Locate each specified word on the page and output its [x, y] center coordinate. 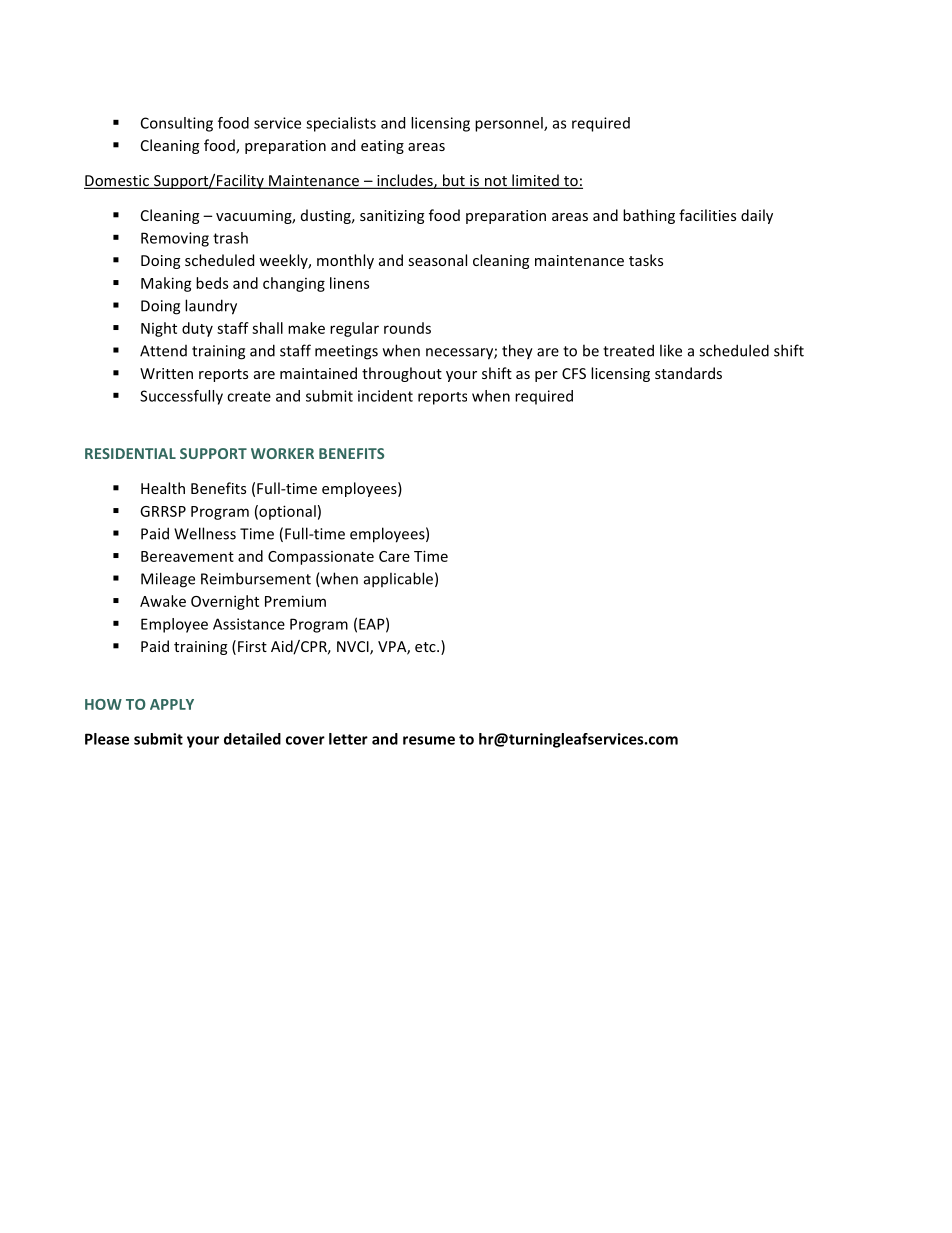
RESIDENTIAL [130, 453]
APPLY [172, 704]
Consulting [177, 124]
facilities [707, 215]
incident [385, 396]
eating [382, 147]
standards [688, 373]
